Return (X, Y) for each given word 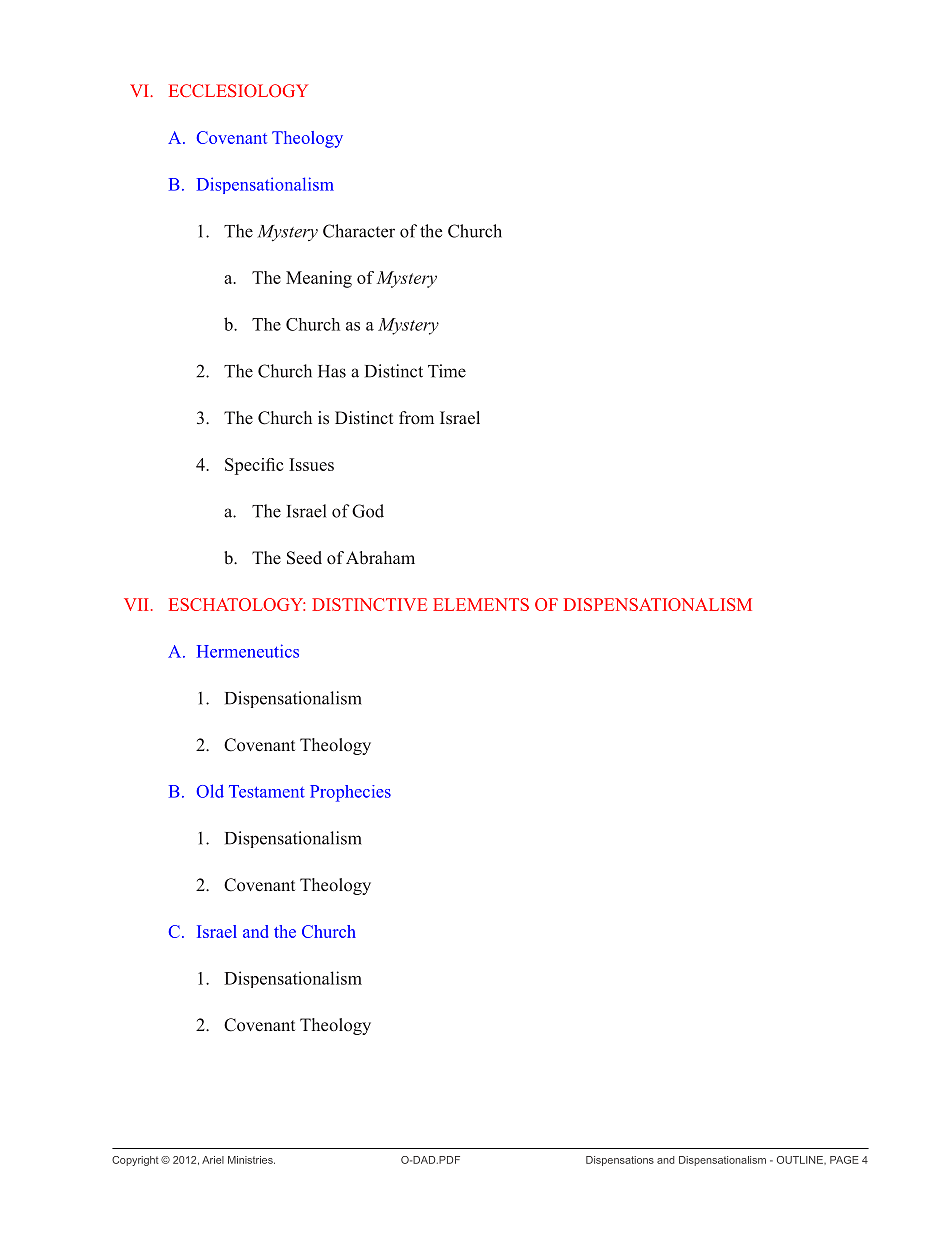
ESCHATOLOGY (237, 604)
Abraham (380, 558)
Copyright (135, 1161)
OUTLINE (801, 1160)
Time (447, 371)
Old (210, 791)
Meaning (319, 279)
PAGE (844, 1160)
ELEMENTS (481, 604)
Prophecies (350, 793)
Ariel (213, 1160)
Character (359, 231)
